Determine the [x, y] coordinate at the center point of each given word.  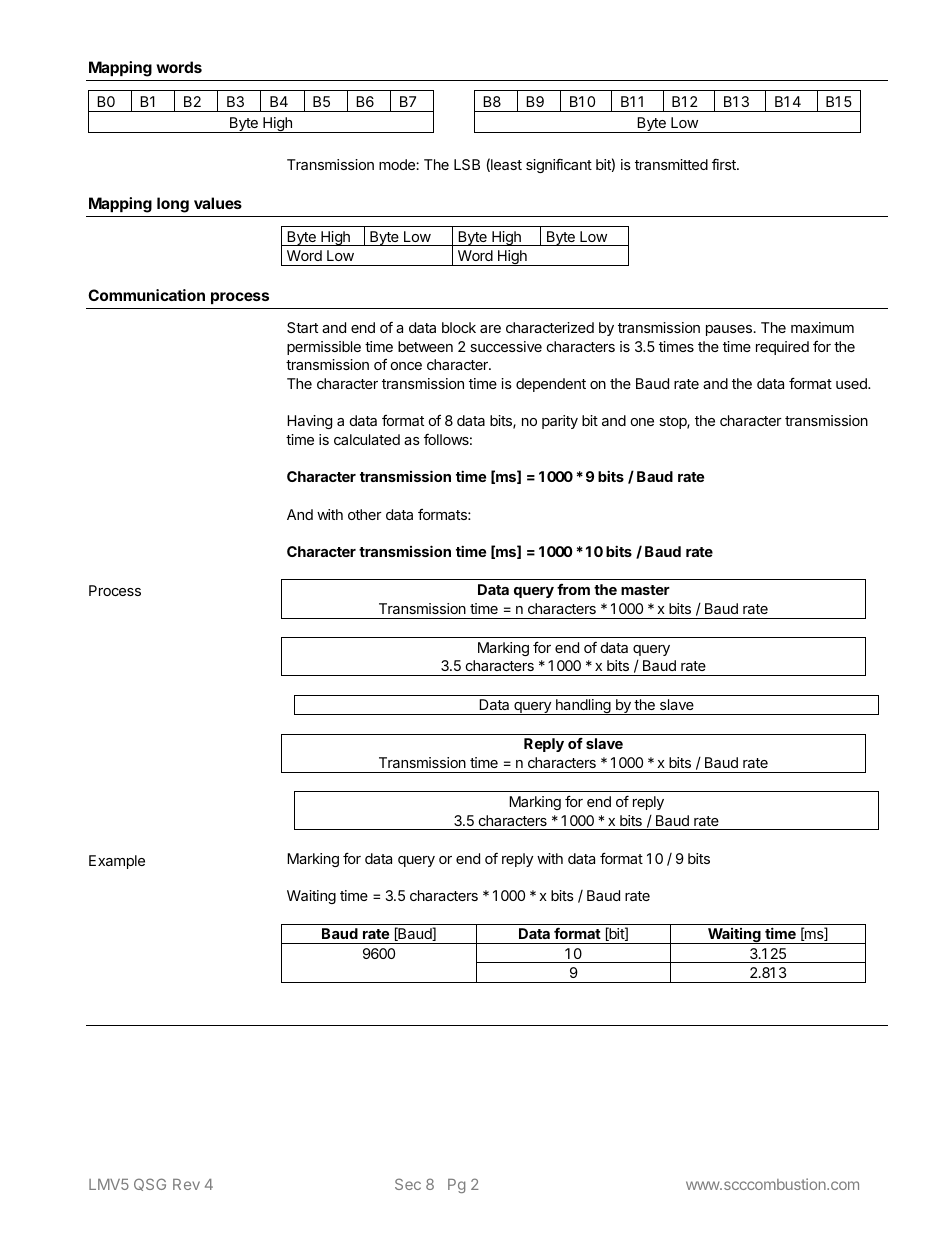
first [725, 164]
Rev [186, 1184]
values [218, 203]
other [365, 514]
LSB [467, 164]
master [645, 590]
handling [583, 707]
